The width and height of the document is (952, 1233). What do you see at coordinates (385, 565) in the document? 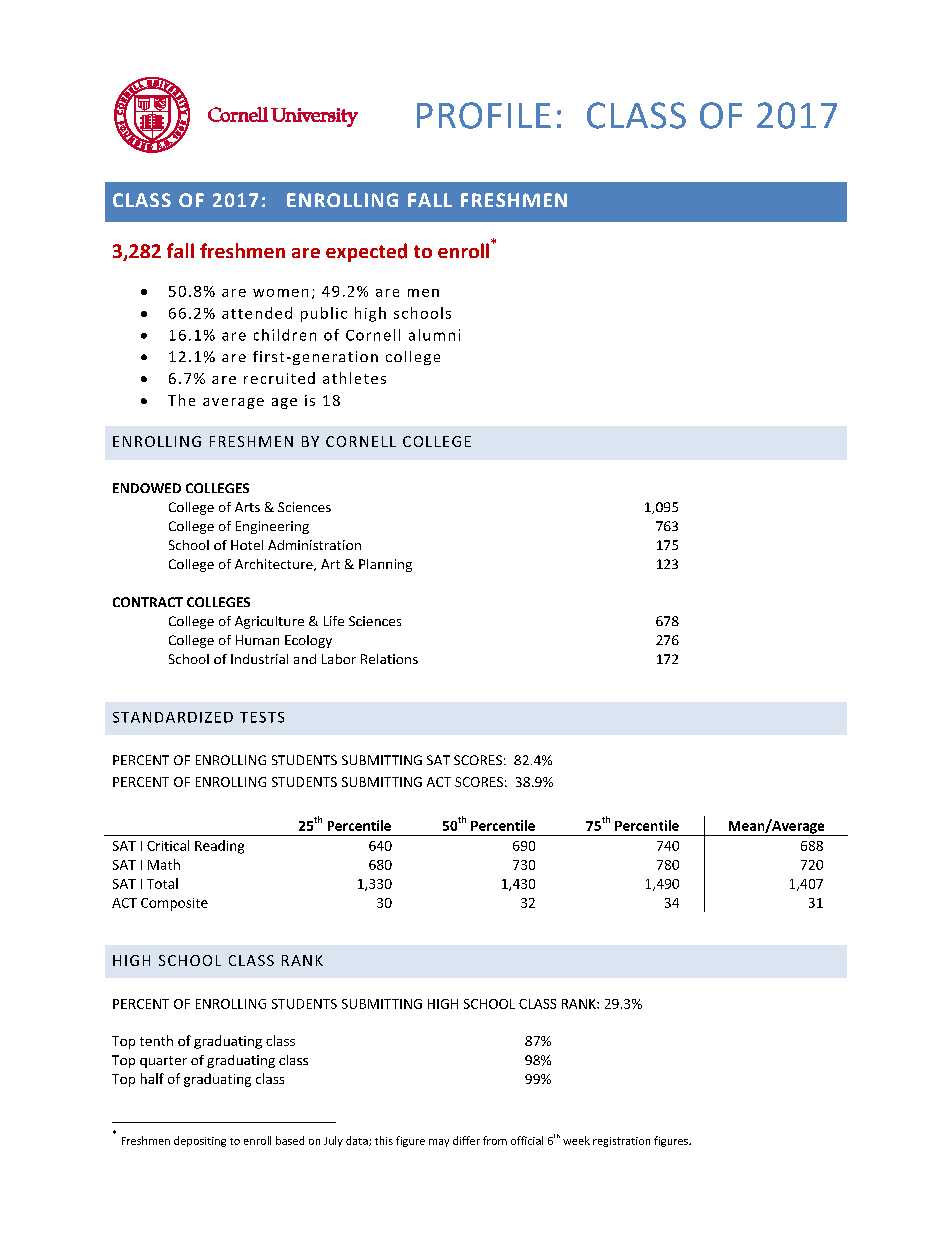
I see `Planning` at bounding box center [385, 565].
